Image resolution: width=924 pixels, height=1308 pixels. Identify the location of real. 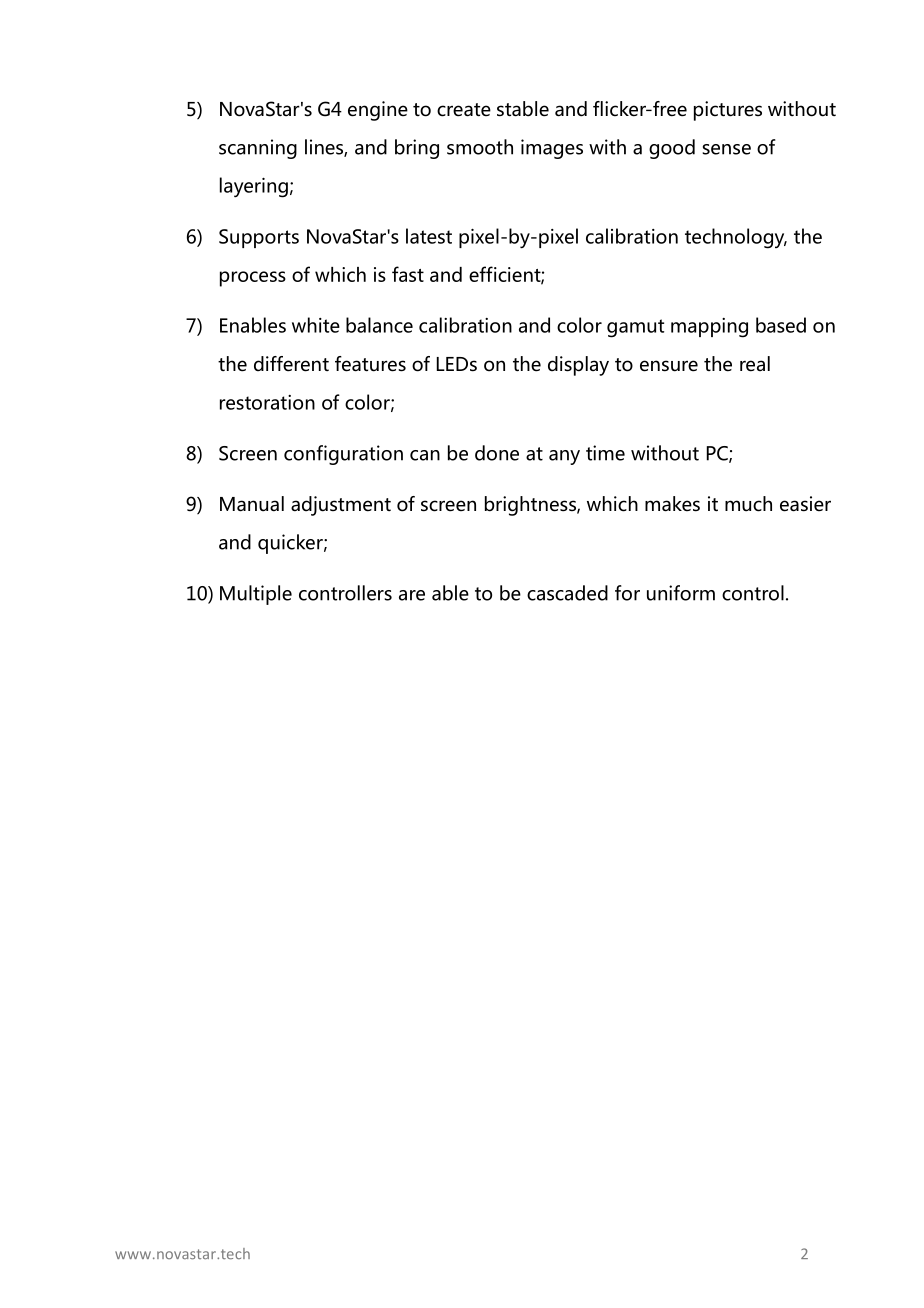
(755, 364).
